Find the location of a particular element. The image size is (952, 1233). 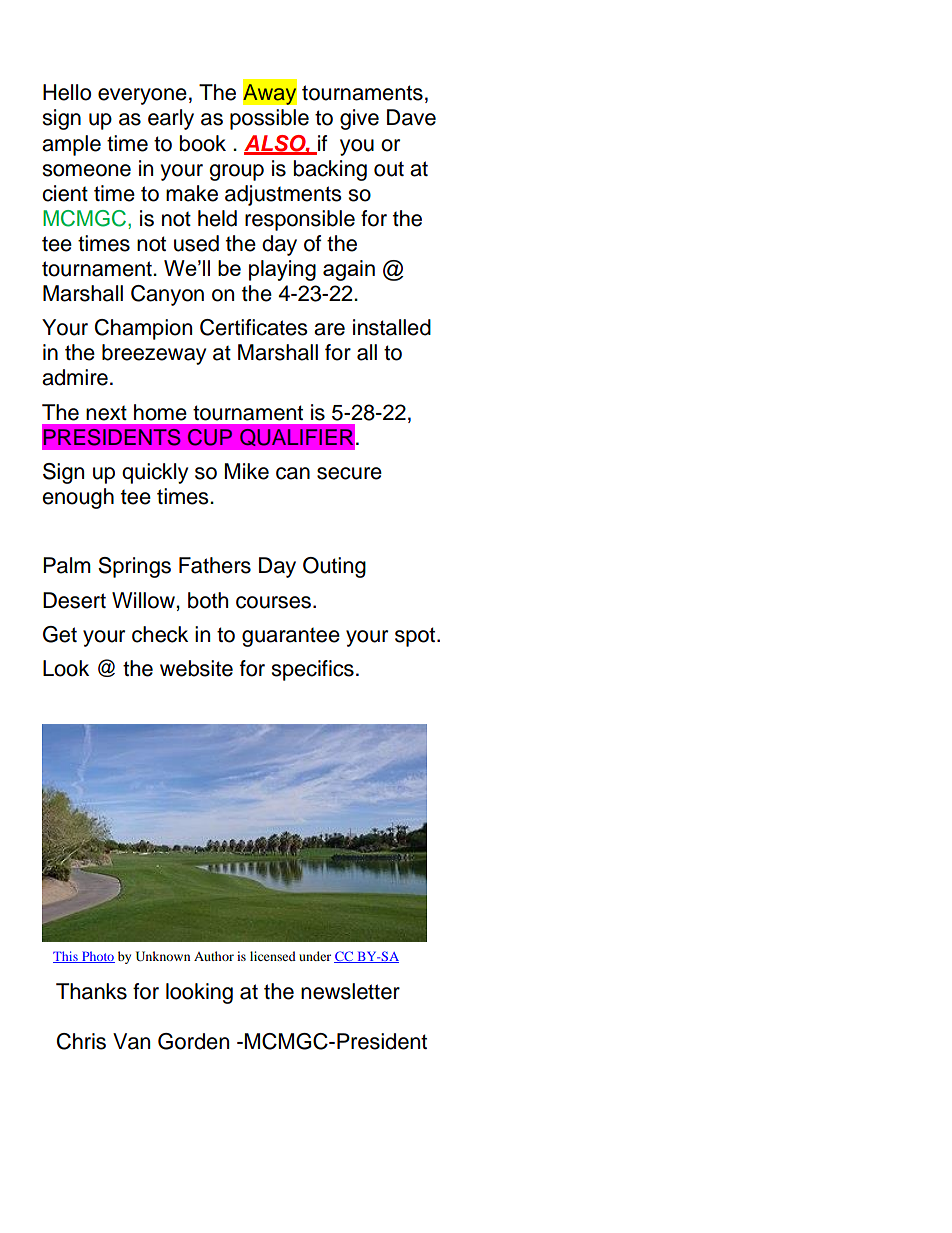

Springs is located at coordinates (134, 567).
